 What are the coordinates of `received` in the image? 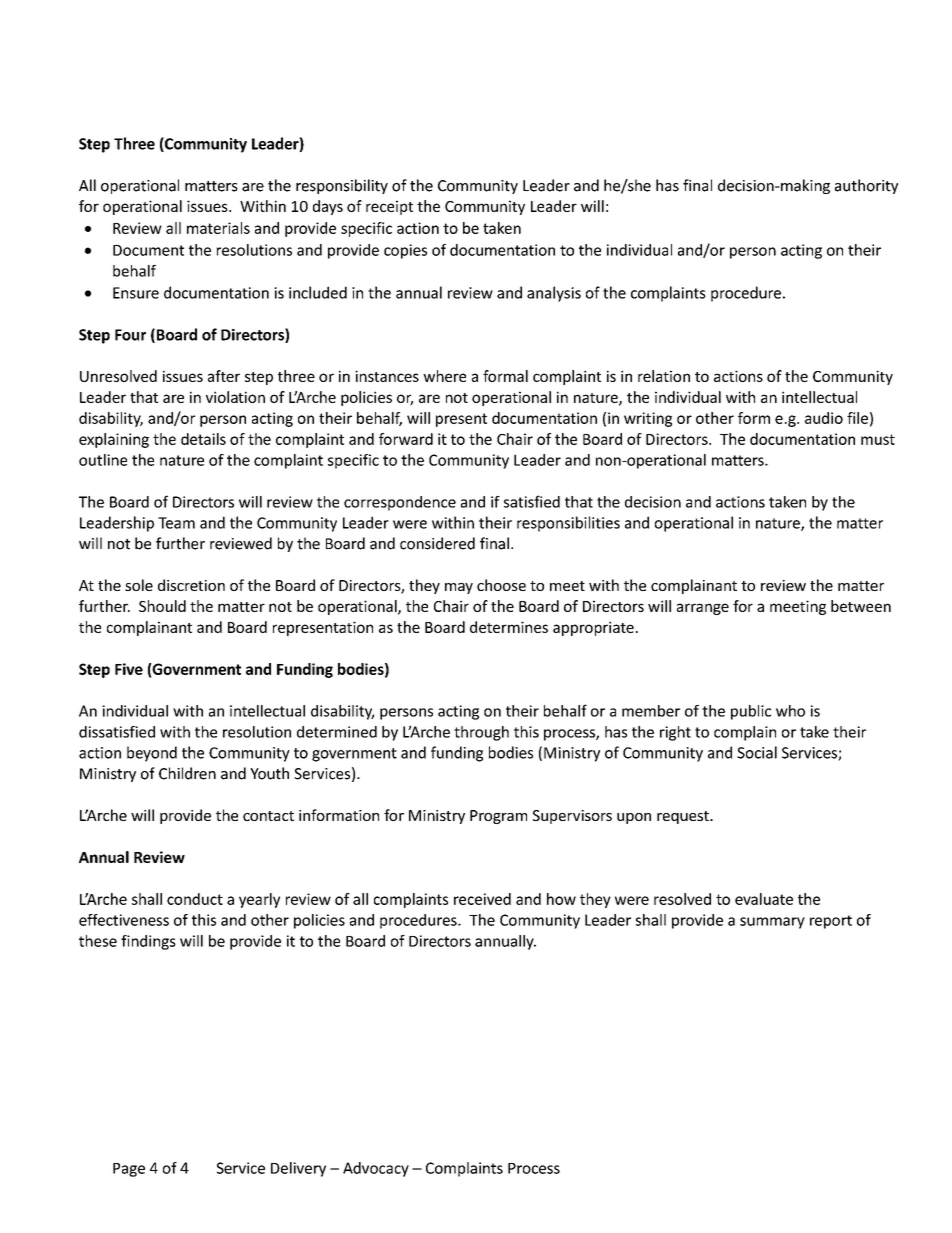 It's located at (482, 899).
